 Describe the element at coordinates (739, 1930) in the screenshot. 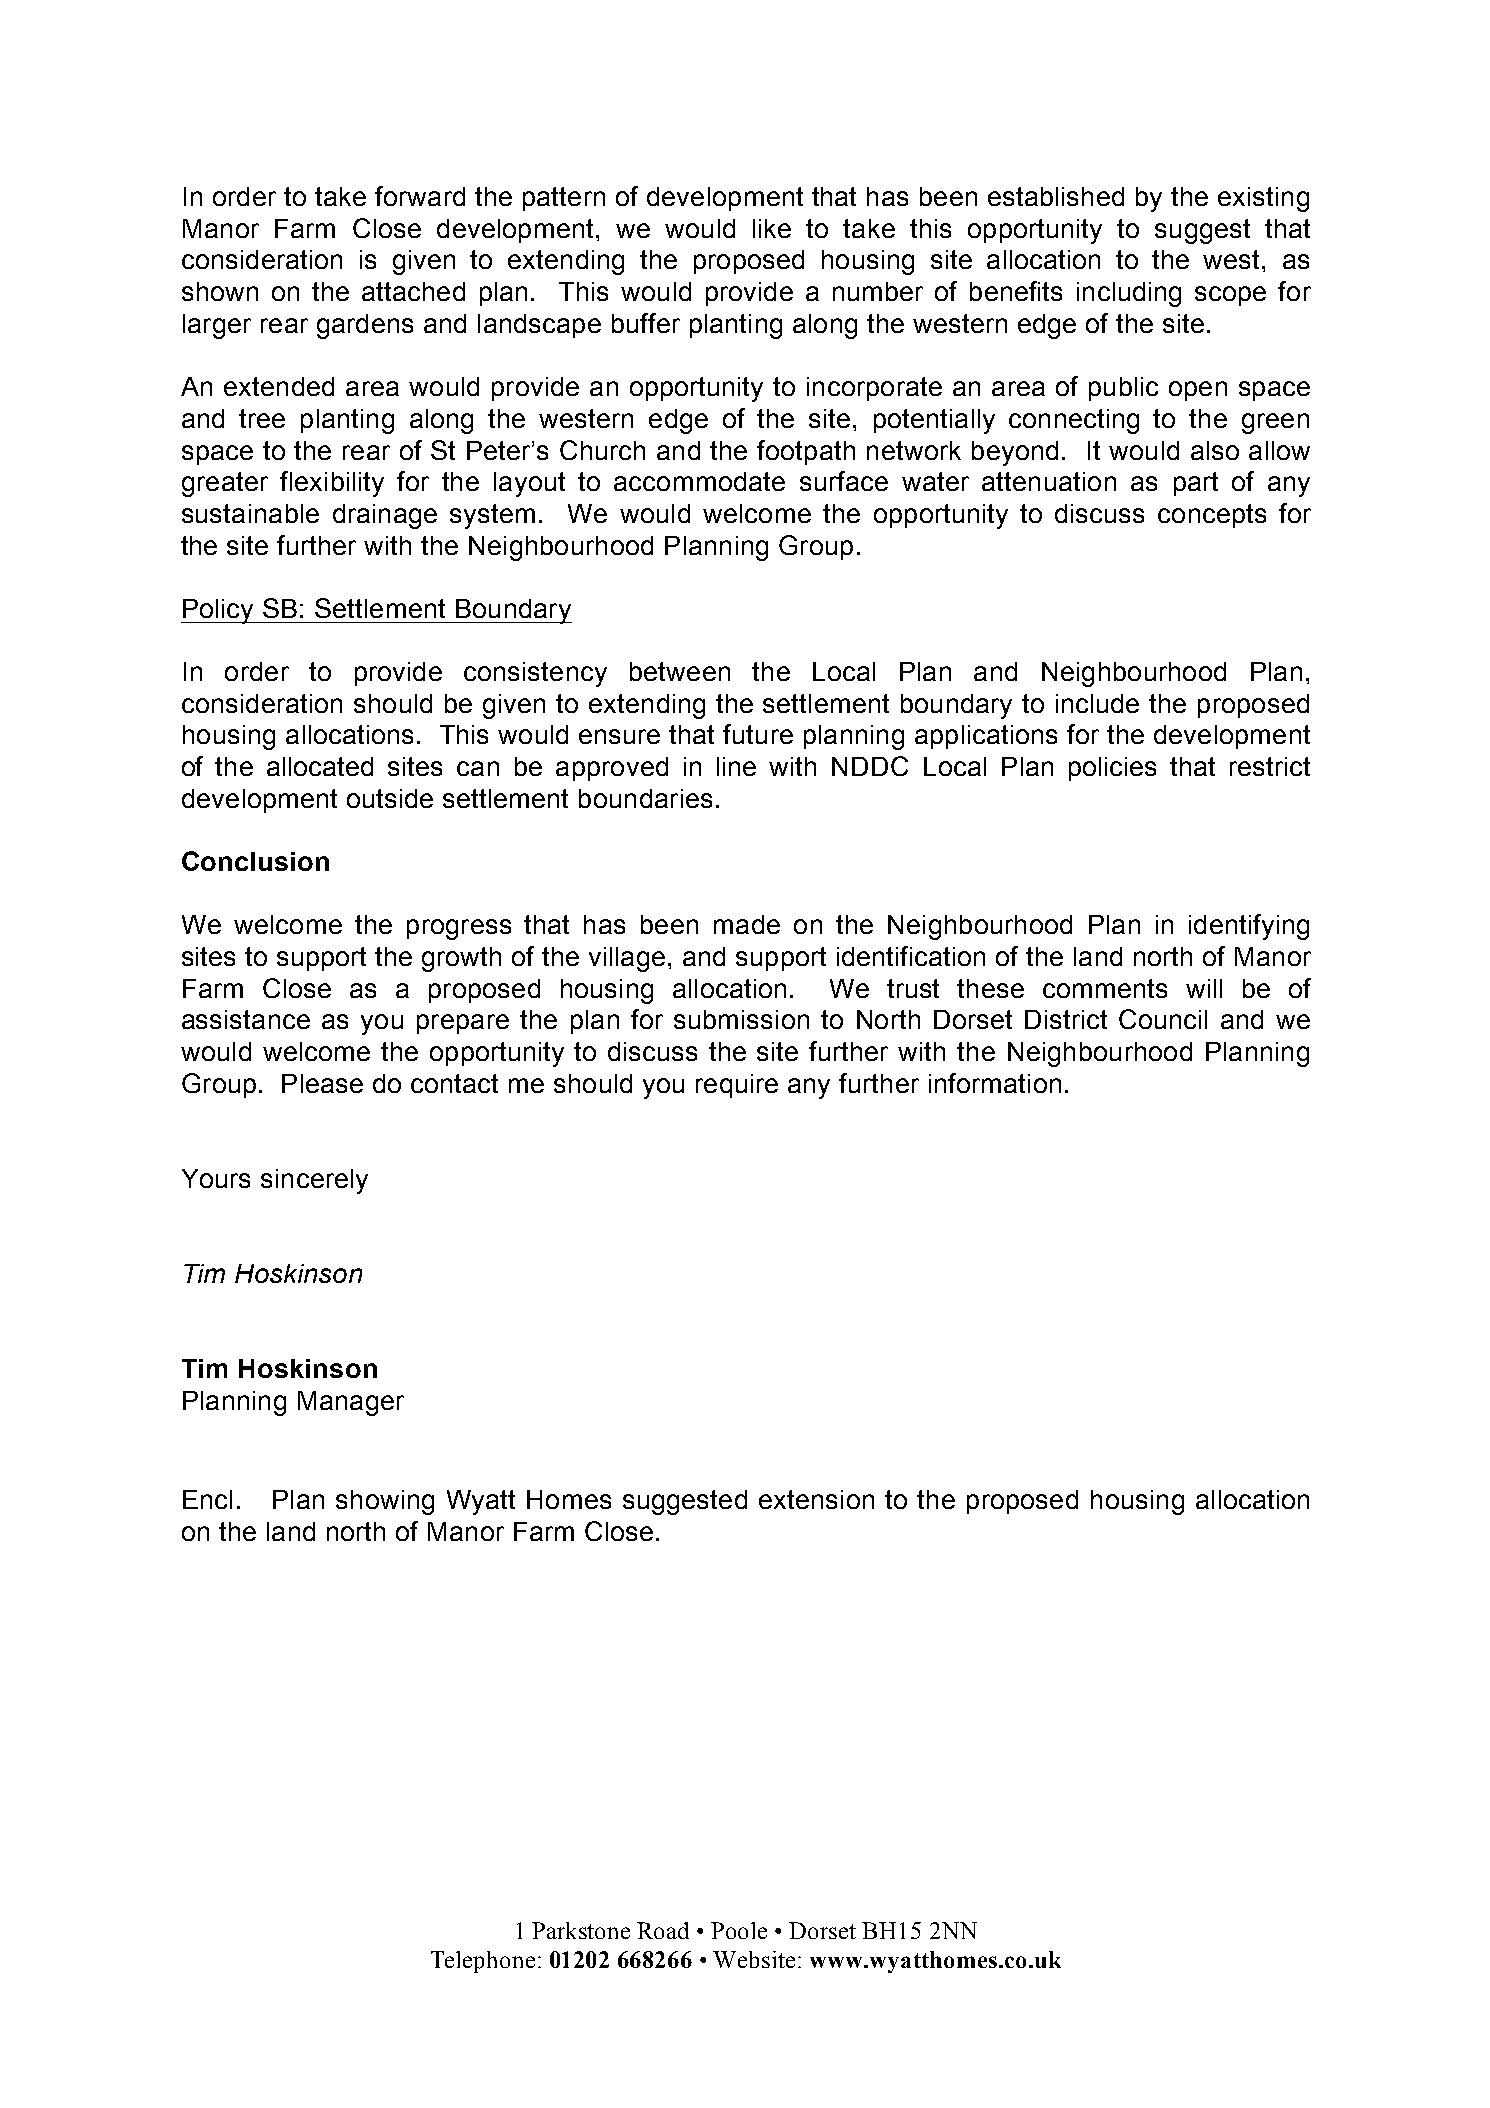

I see `Poole` at that location.
